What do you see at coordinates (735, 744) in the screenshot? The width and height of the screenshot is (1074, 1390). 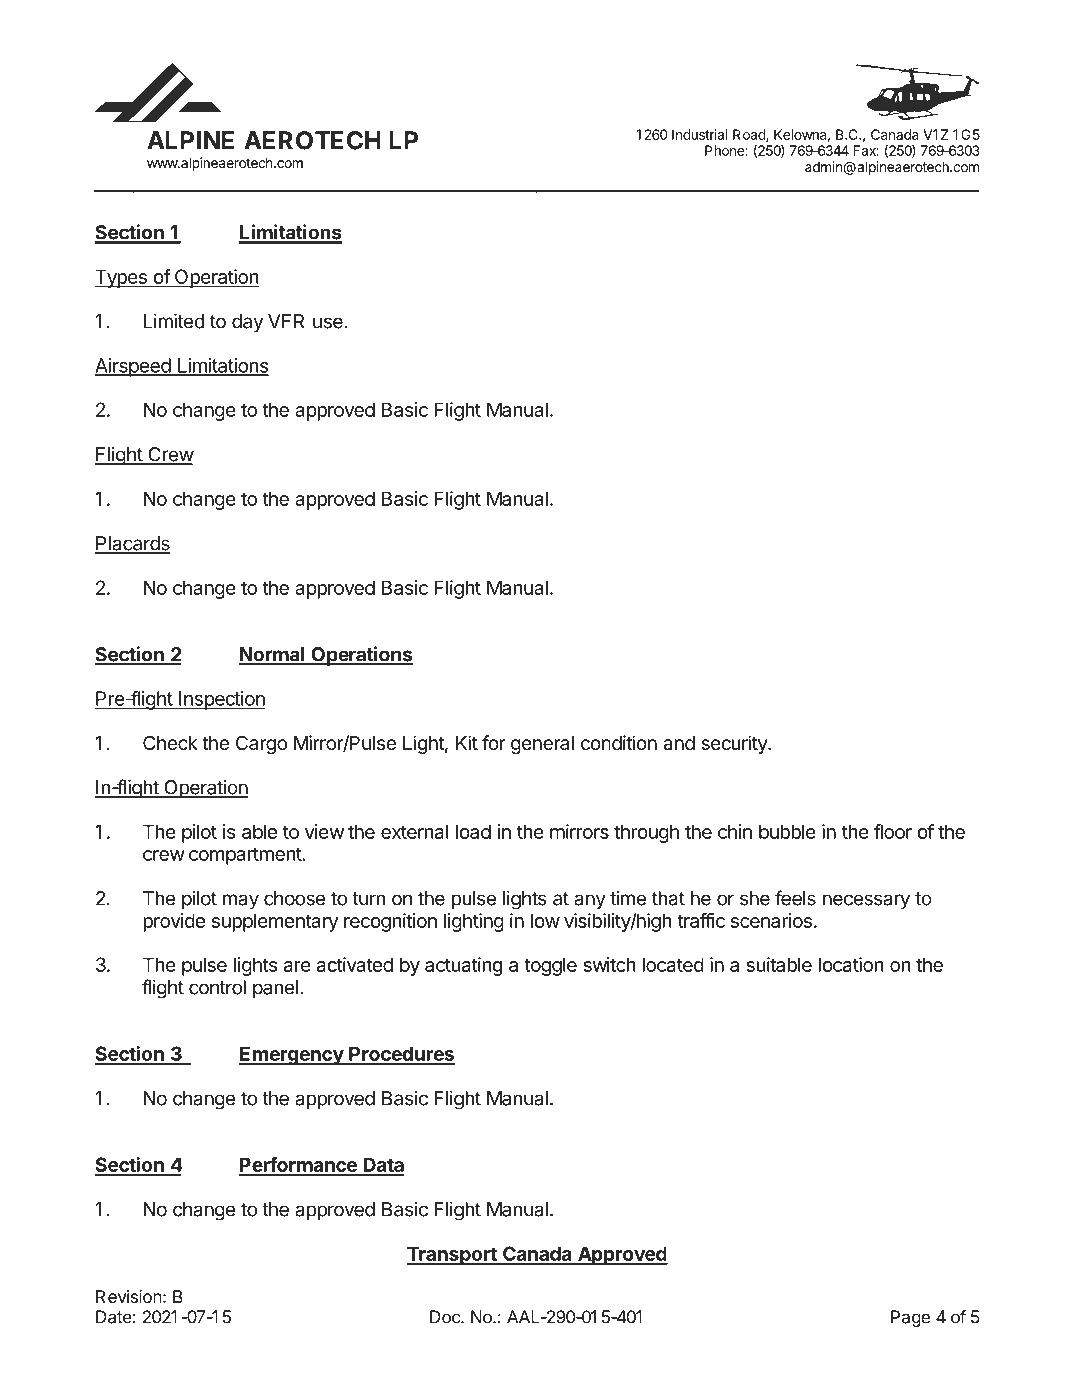 I see `security` at bounding box center [735, 744].
